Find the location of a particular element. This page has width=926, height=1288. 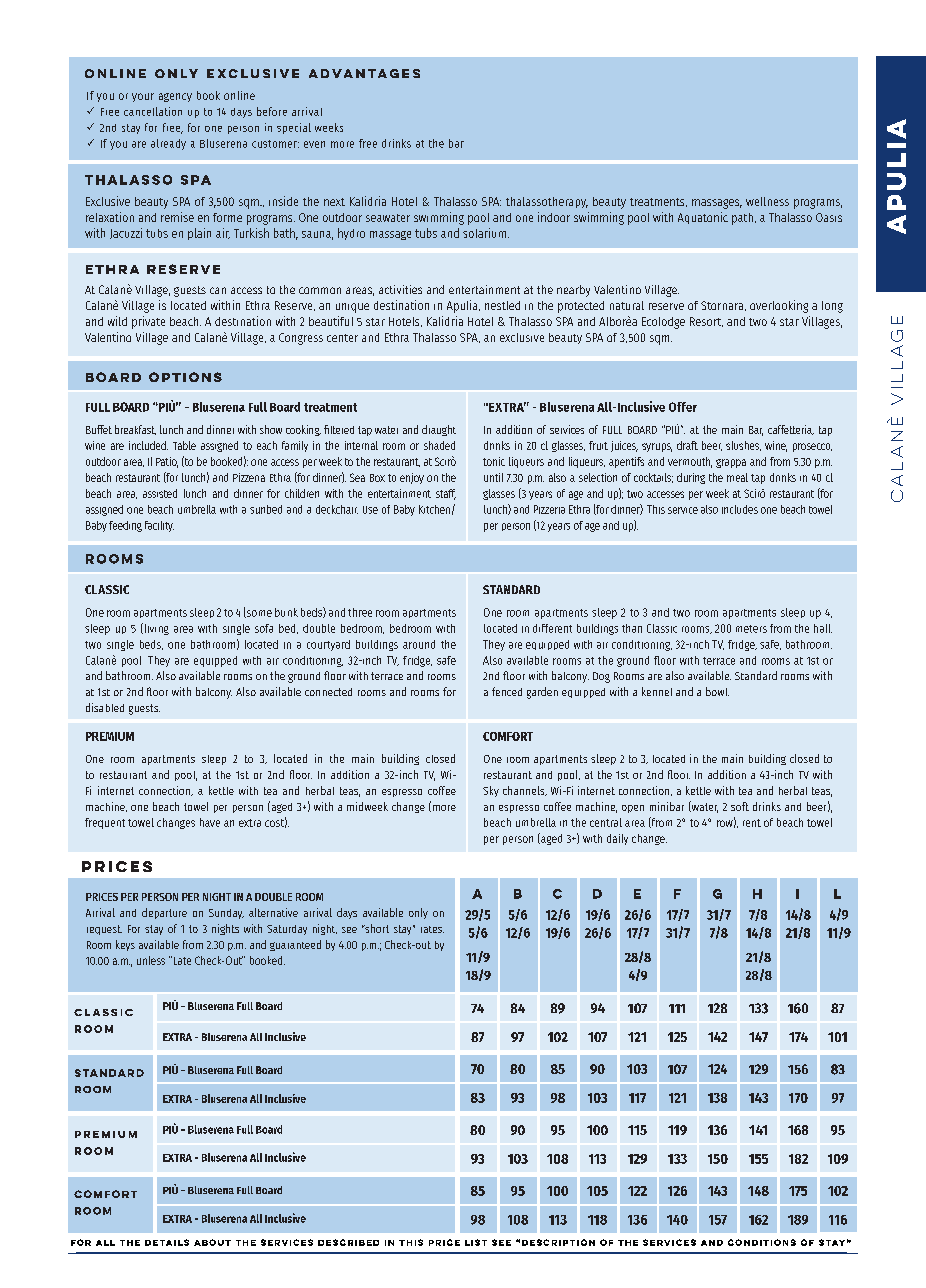

wellness is located at coordinates (767, 201).
